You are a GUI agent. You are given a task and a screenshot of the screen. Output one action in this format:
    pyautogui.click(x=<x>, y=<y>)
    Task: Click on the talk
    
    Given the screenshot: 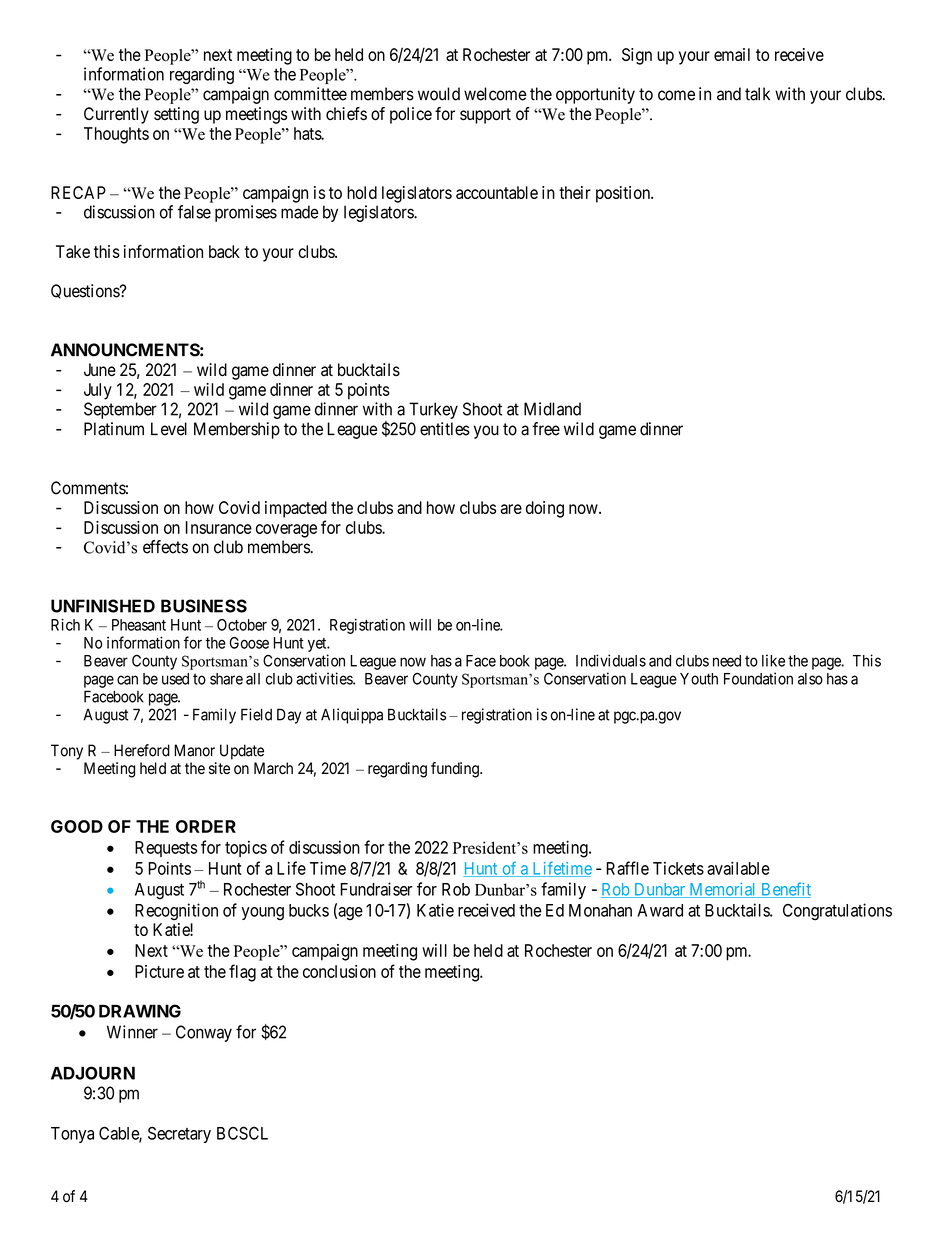 What is the action you would take?
    pyautogui.click(x=757, y=94)
